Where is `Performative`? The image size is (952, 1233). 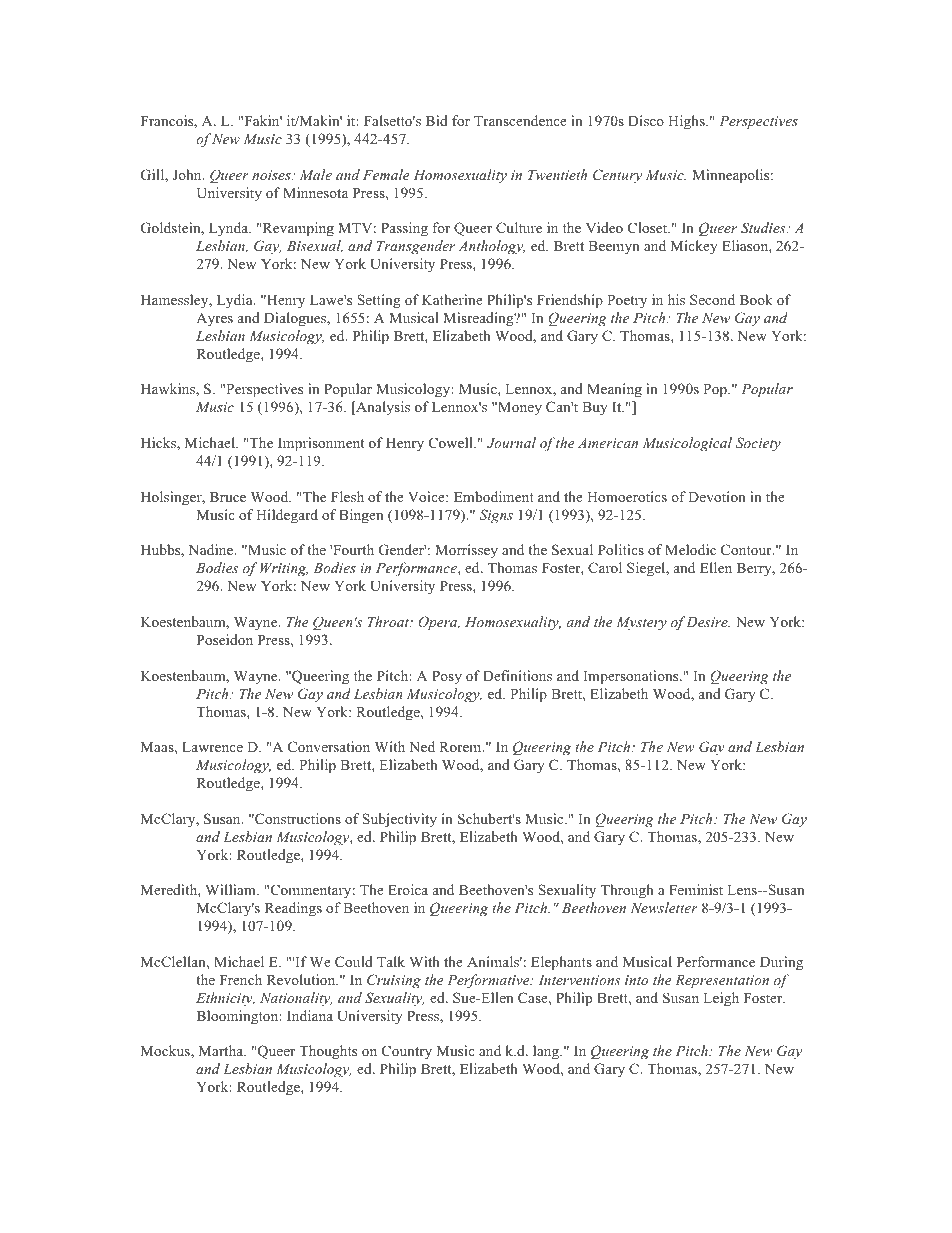 Performative is located at coordinates (489, 981).
